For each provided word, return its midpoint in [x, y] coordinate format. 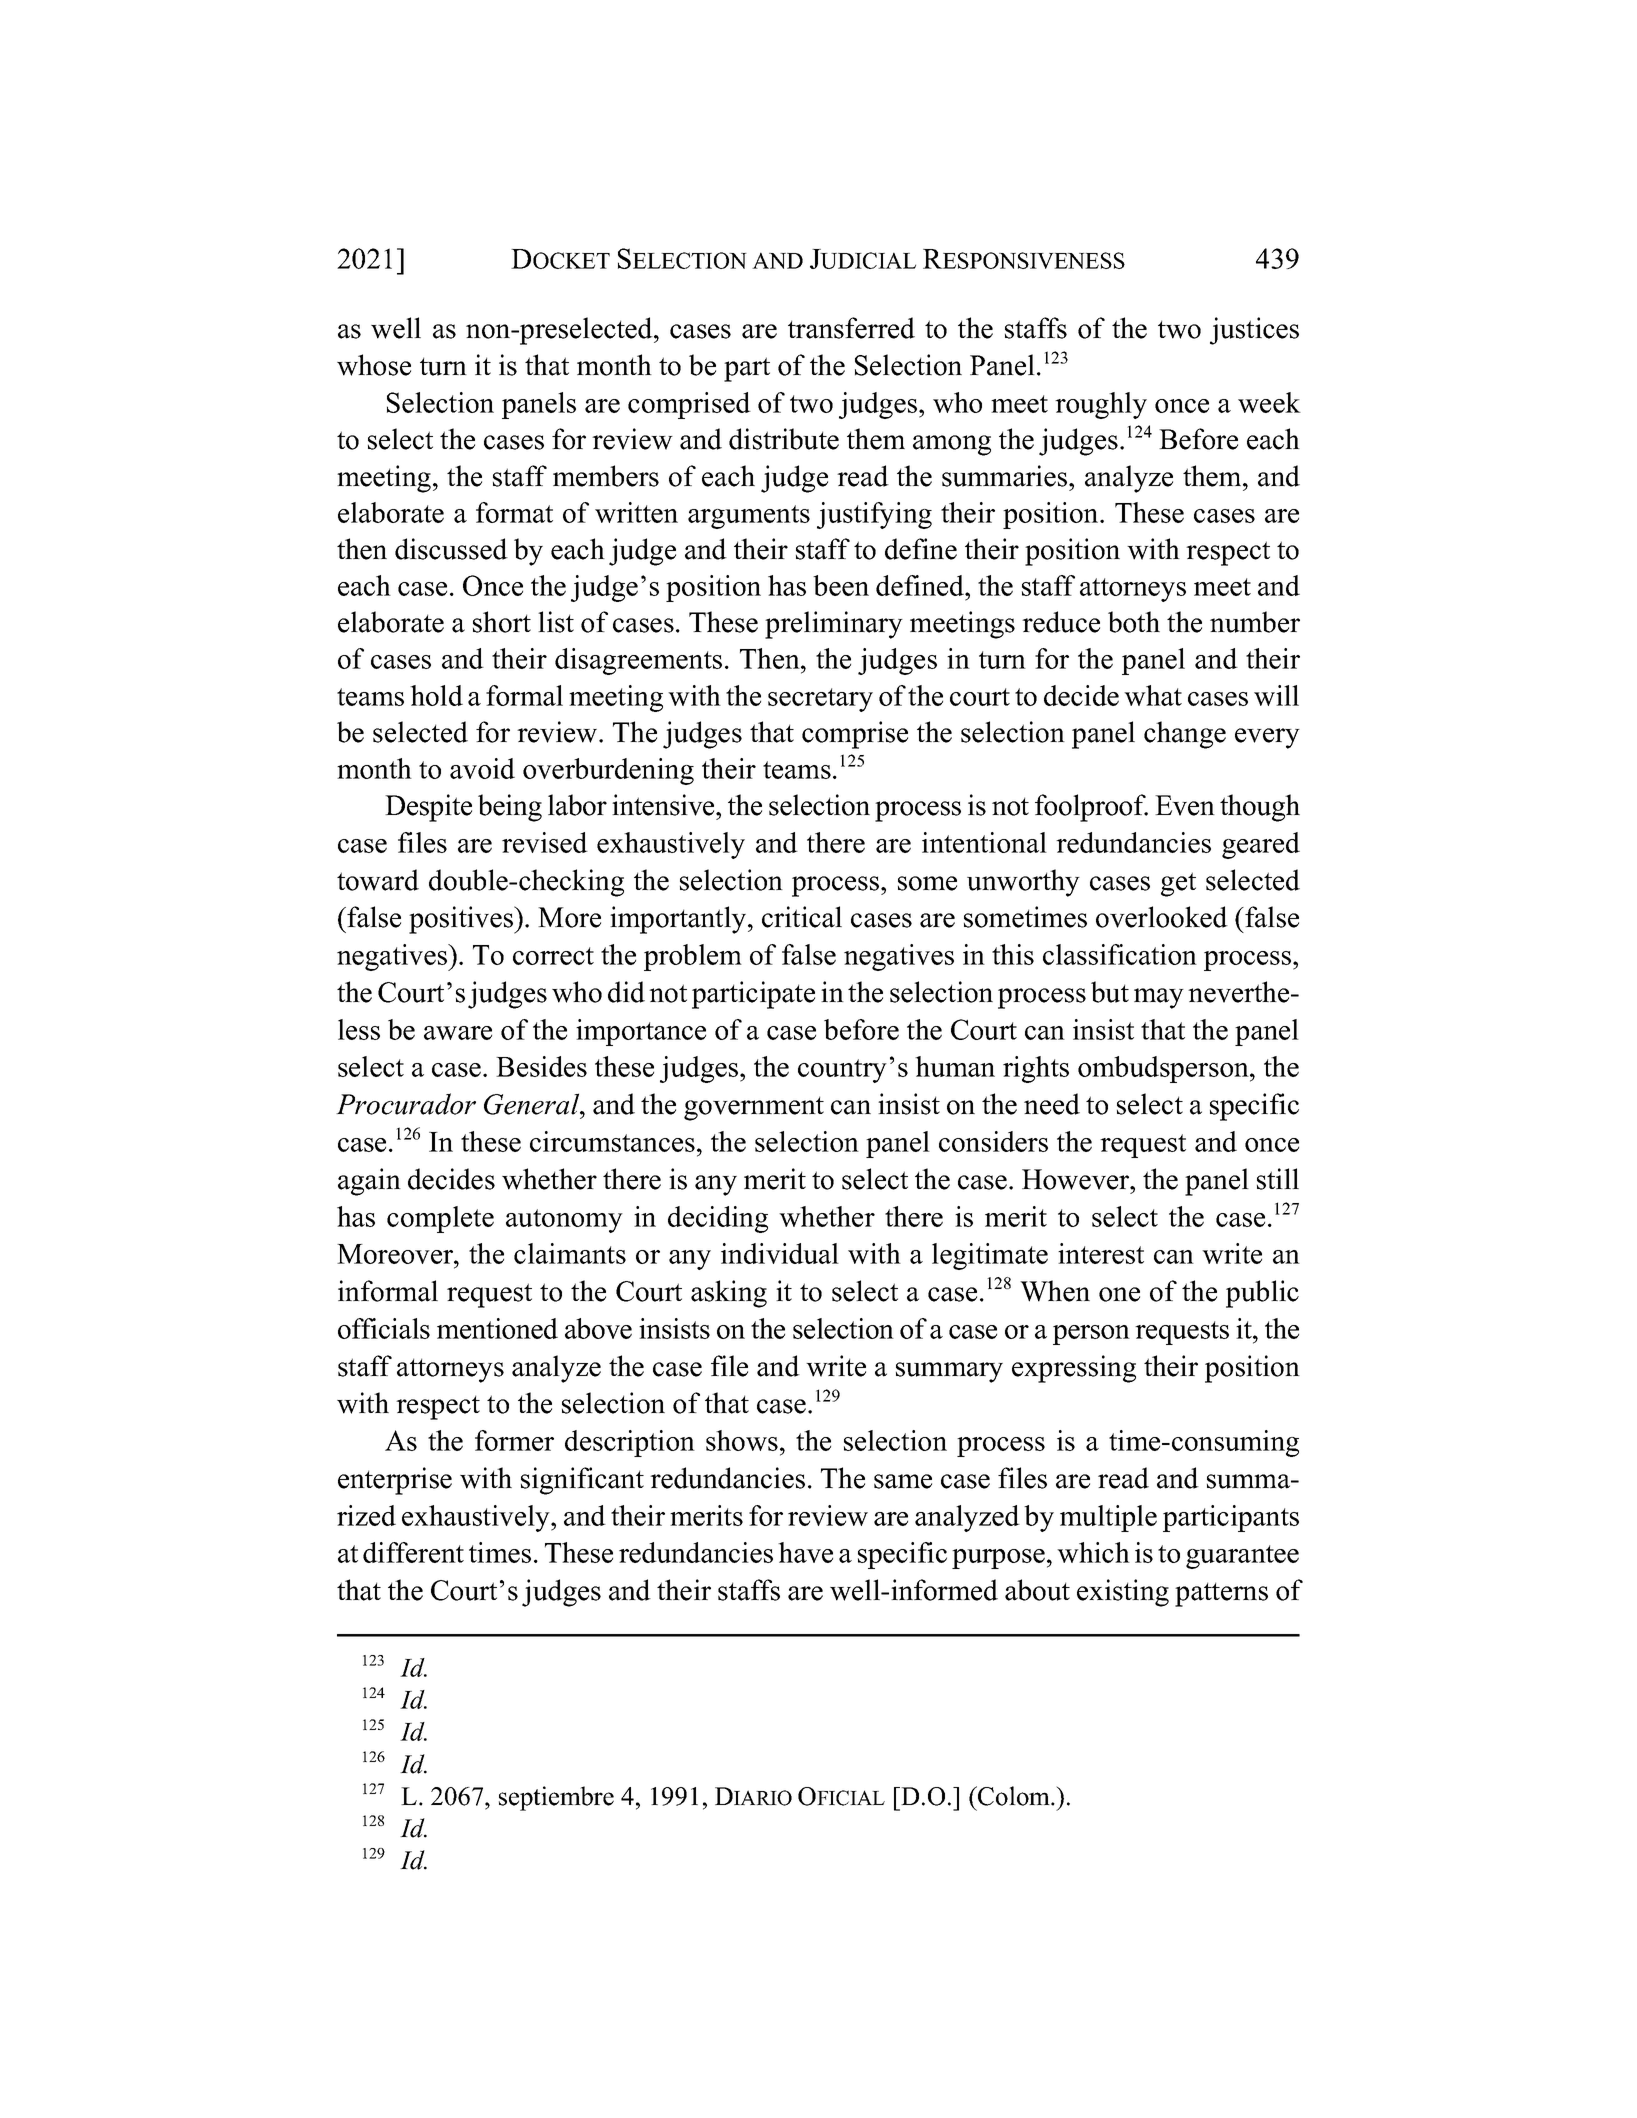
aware [458, 1033]
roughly [1101, 405]
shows [742, 1440]
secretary [820, 700]
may [1159, 998]
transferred [851, 328]
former [514, 1440]
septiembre [556, 1798]
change [1185, 735]
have [805, 1552]
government [754, 1108]
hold [436, 695]
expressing [1074, 1369]
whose [374, 365]
